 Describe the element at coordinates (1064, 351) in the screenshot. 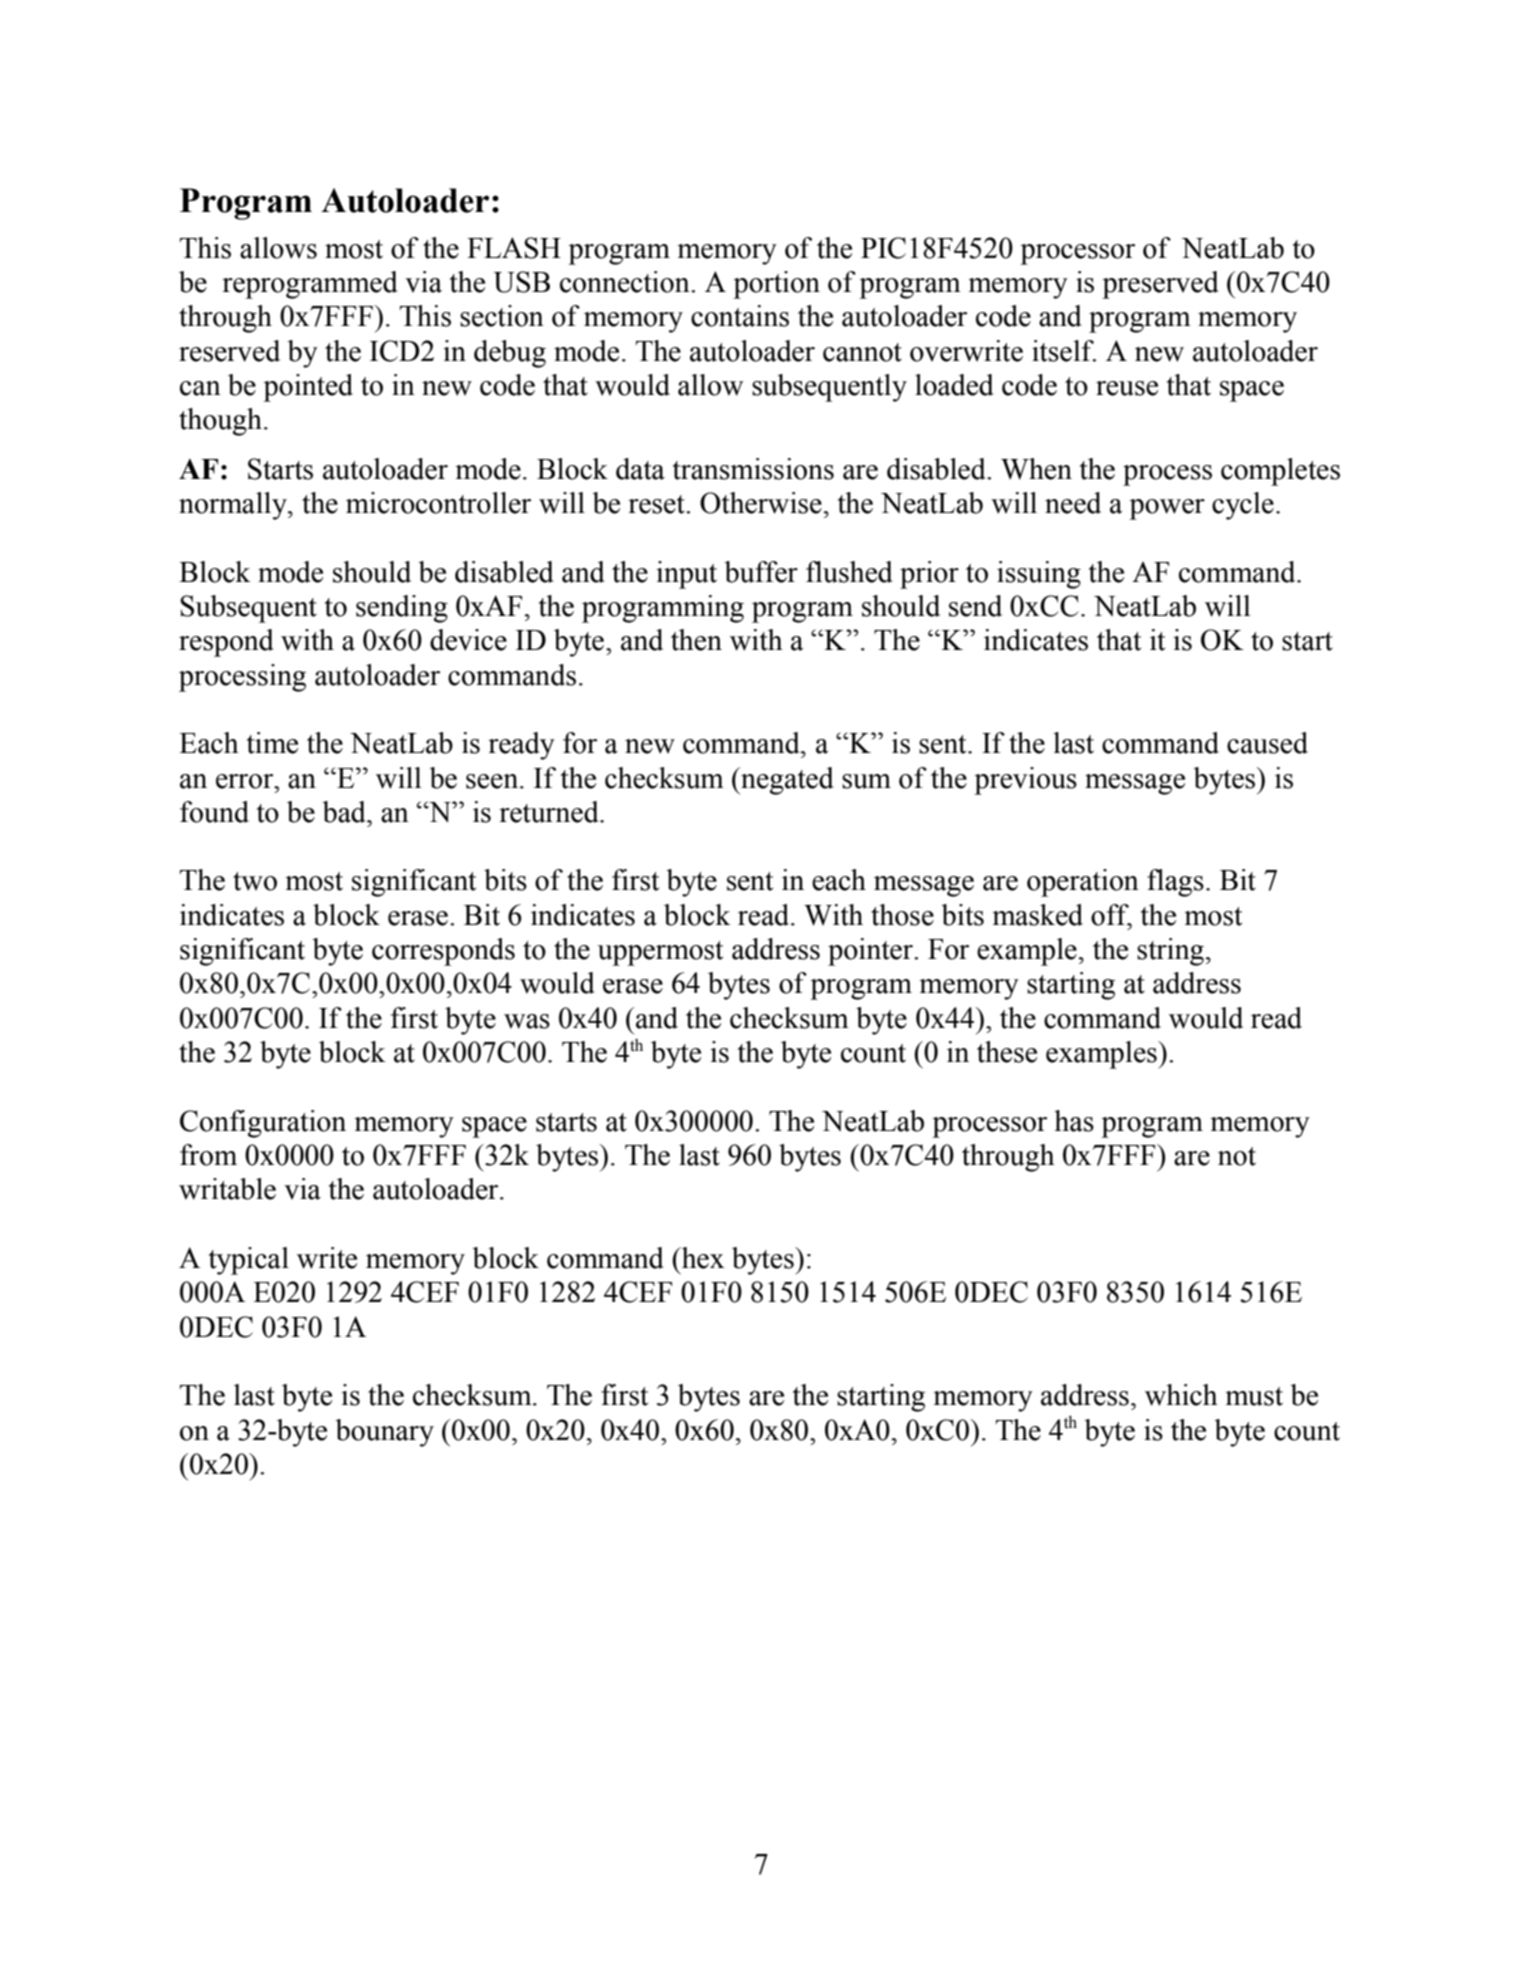

I see `itself` at that location.
